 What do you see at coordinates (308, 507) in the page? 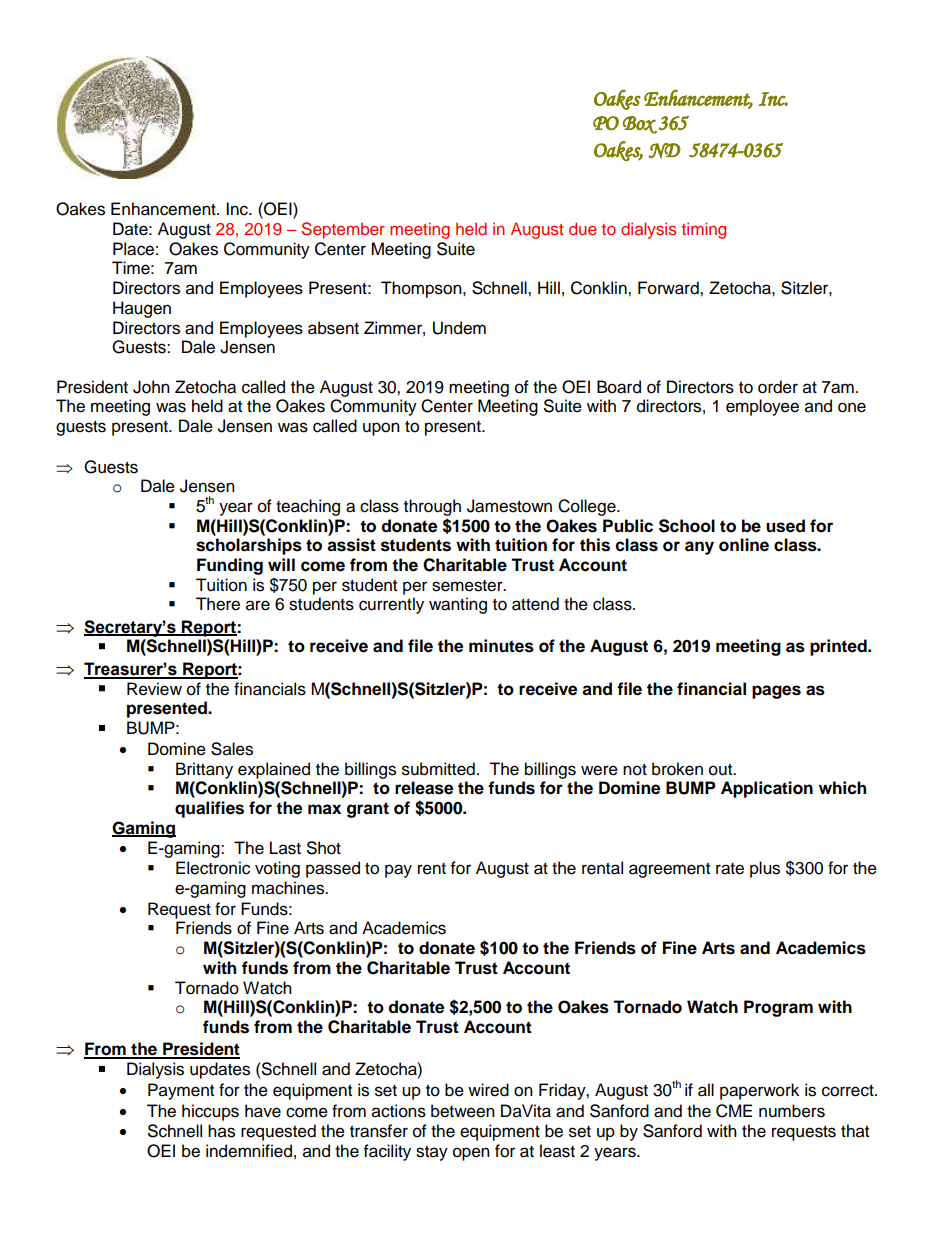
I see `teaching` at bounding box center [308, 507].
